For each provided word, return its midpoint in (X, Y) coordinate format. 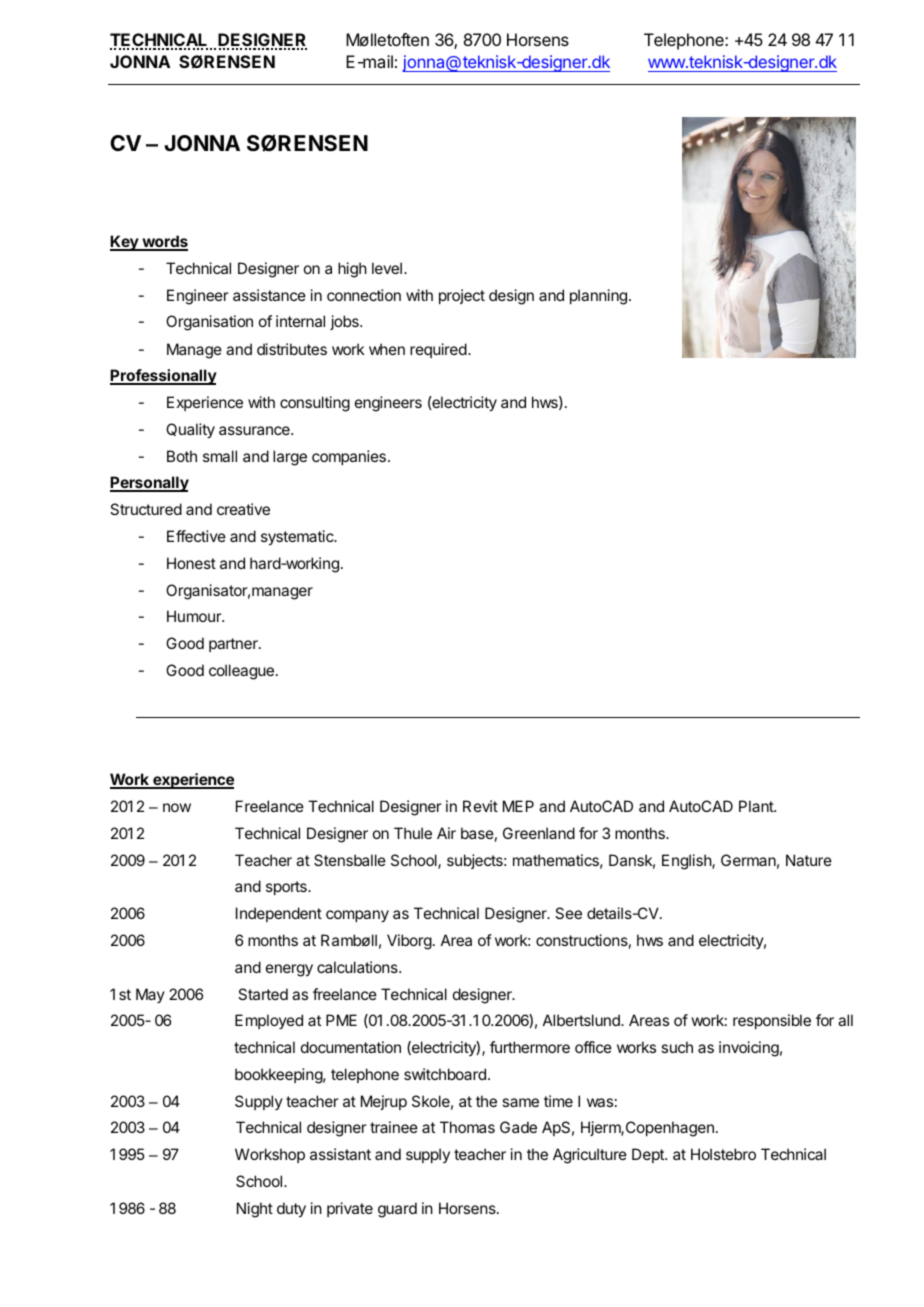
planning (598, 297)
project (462, 296)
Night (255, 1210)
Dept (649, 1155)
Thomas (467, 1127)
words (164, 242)
